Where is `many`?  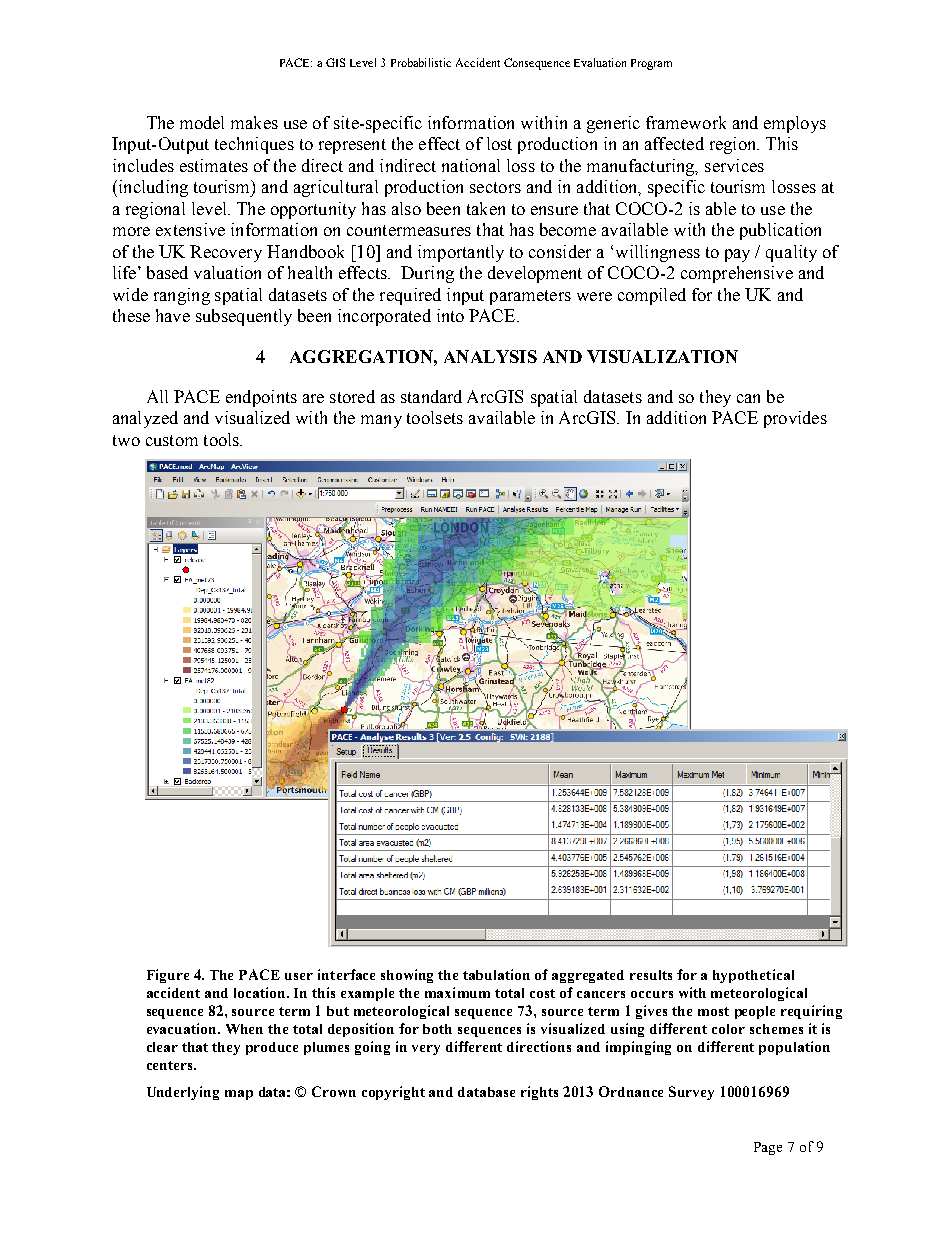
many is located at coordinates (381, 421).
